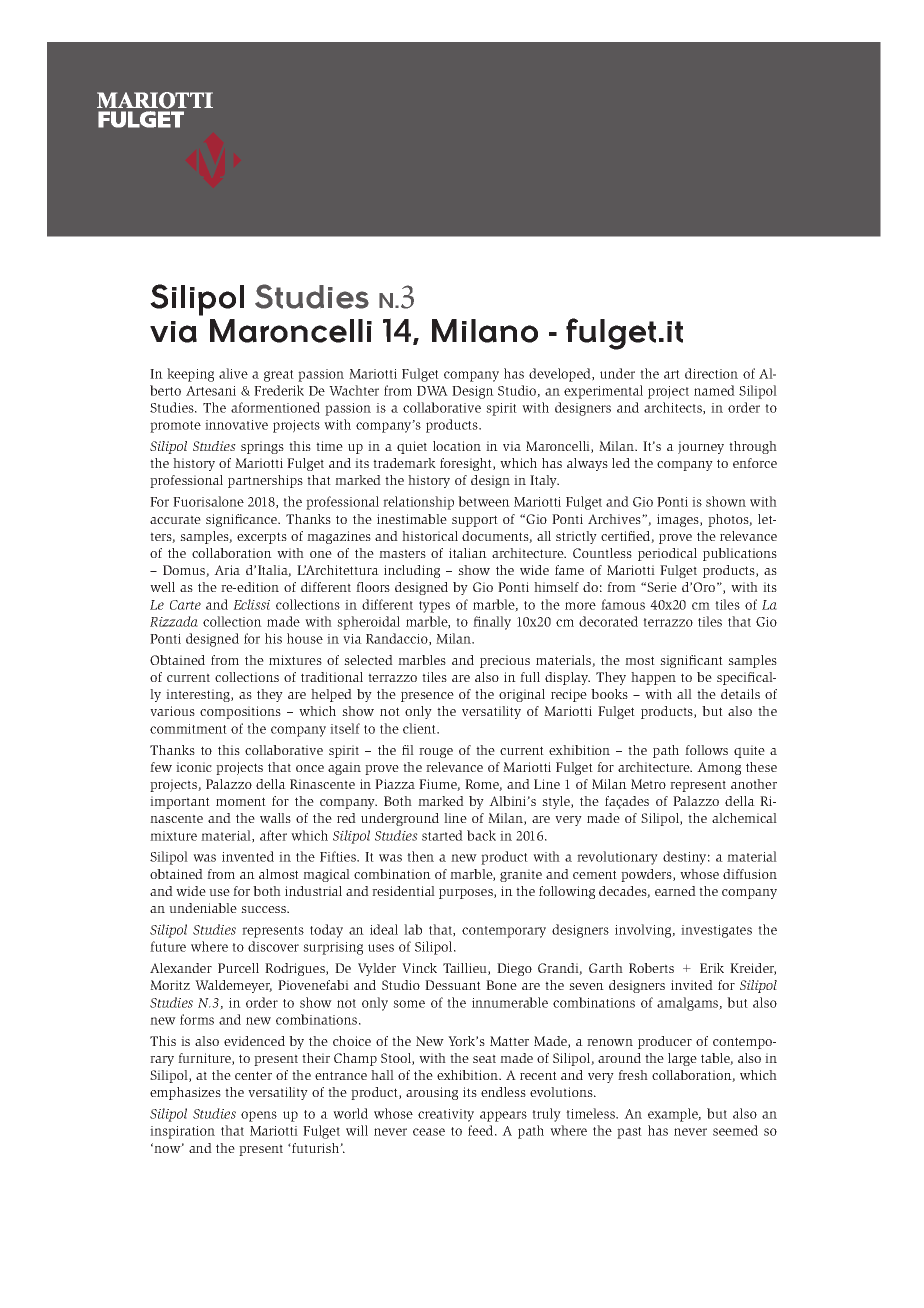  I want to click on named, so click(714, 390).
